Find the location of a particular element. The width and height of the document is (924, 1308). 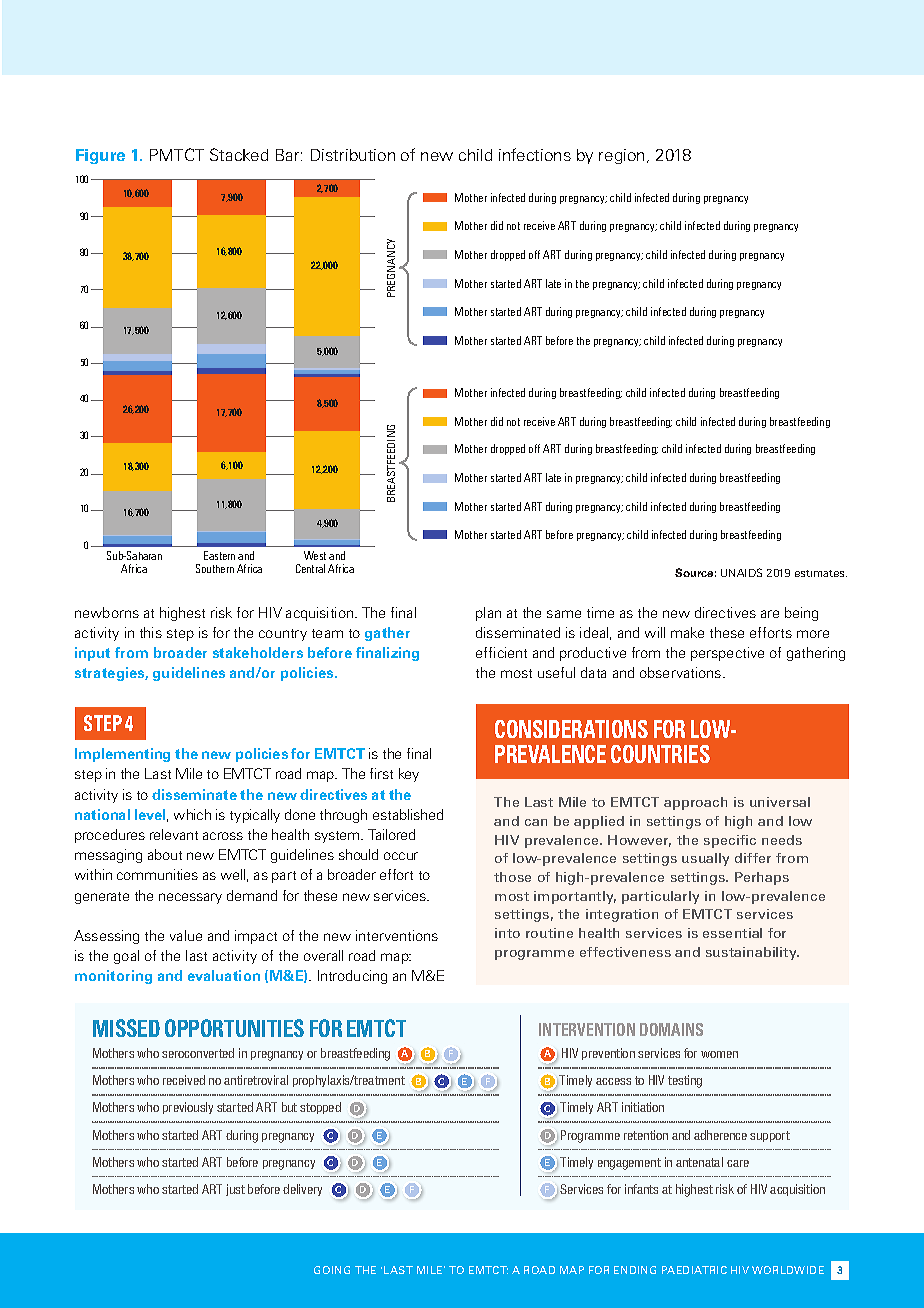

observations is located at coordinates (682, 672).
